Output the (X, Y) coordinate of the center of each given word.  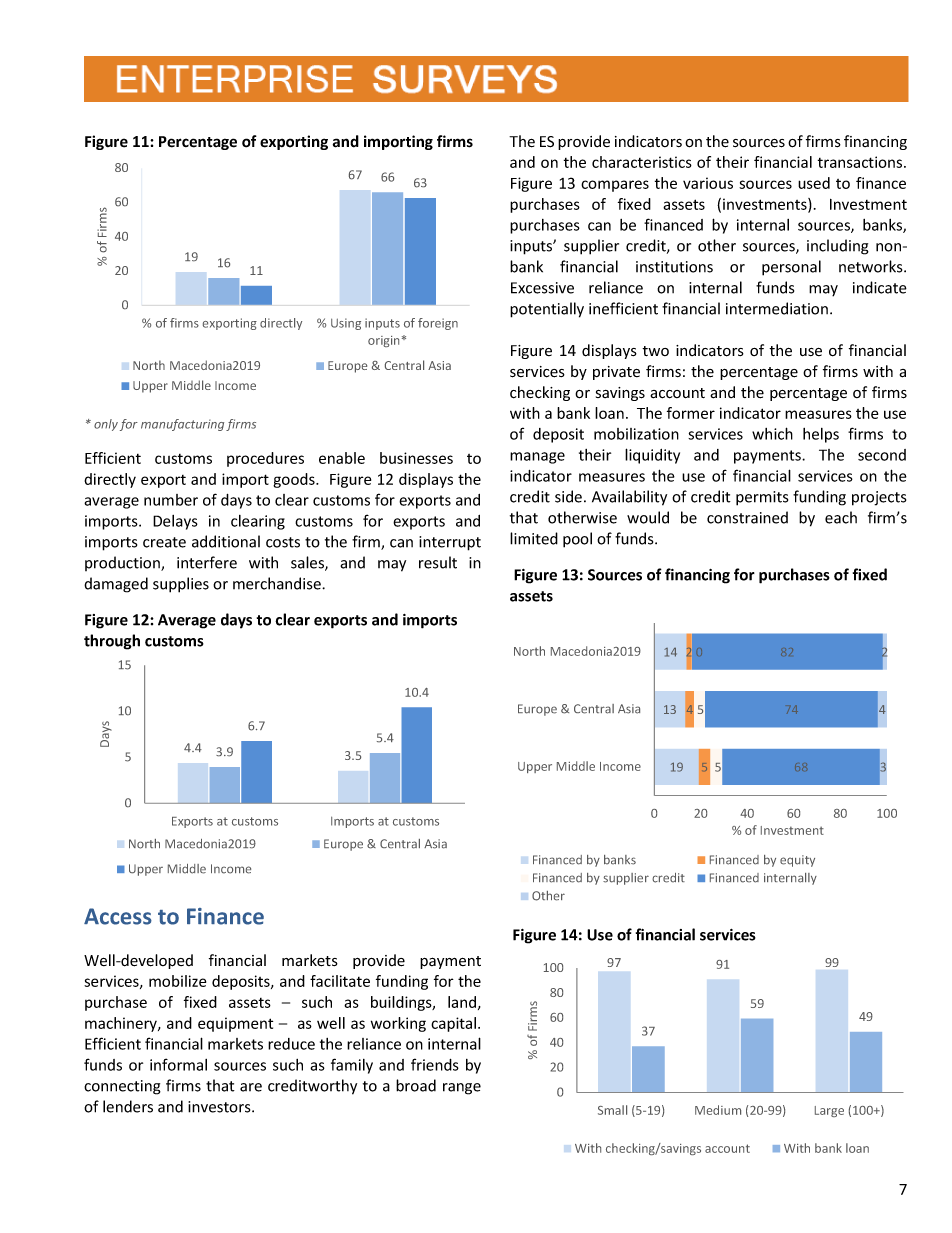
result (438, 562)
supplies (181, 585)
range (462, 1089)
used (814, 183)
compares (615, 186)
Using (346, 324)
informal (178, 1064)
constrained (747, 517)
